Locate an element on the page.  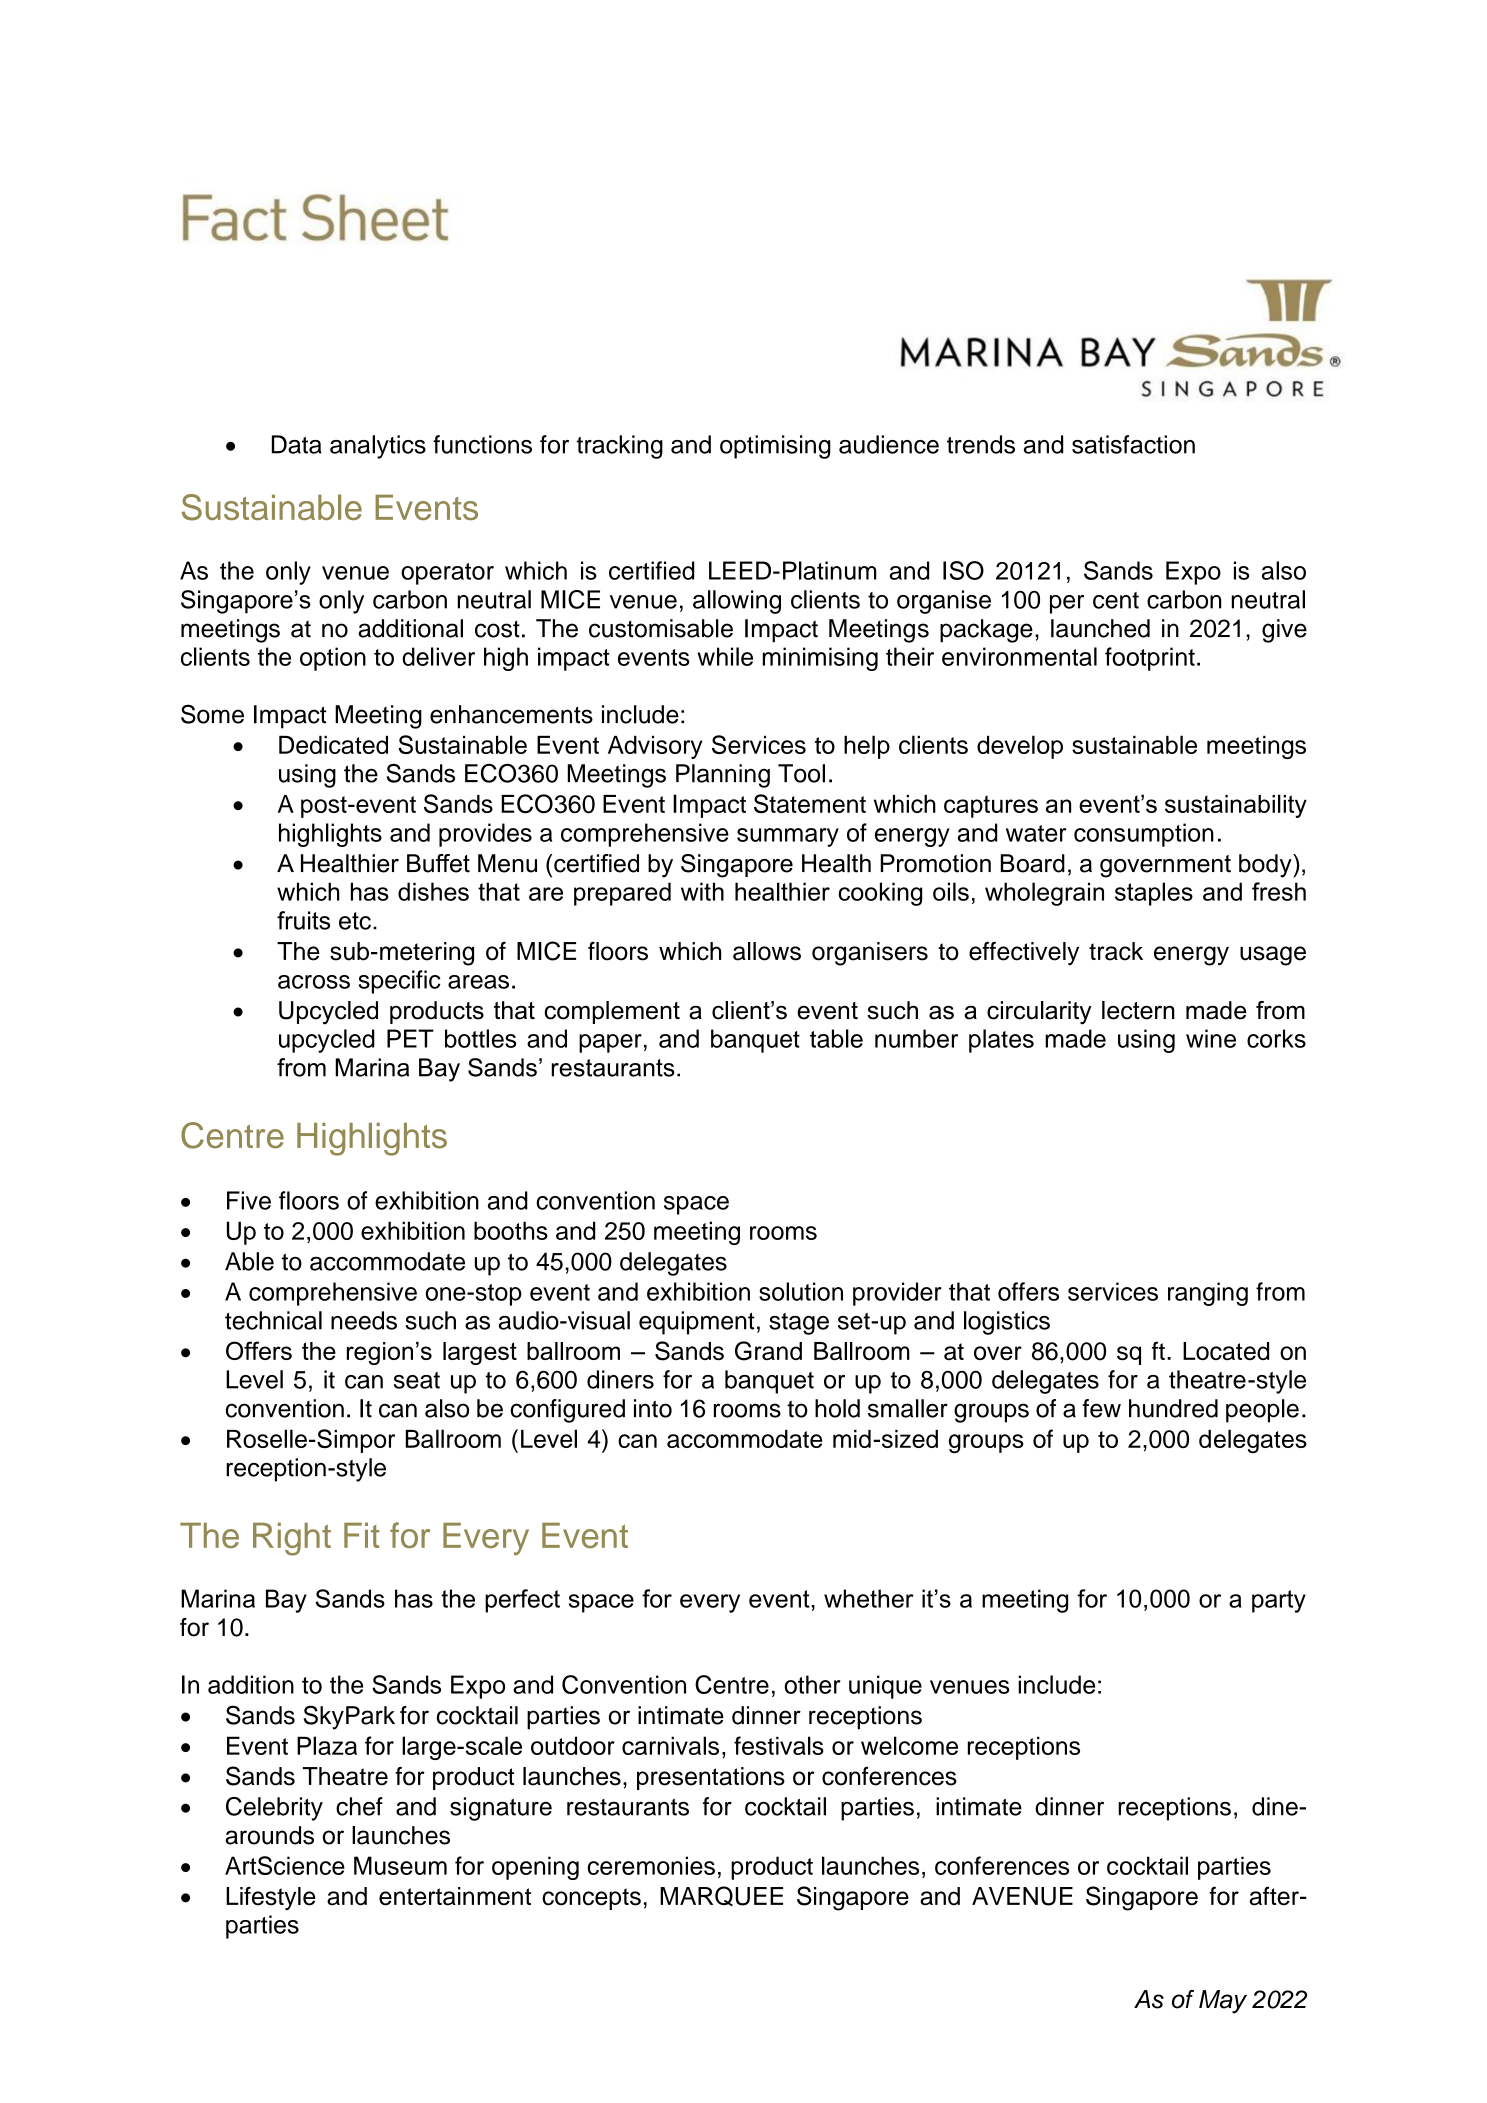
allows is located at coordinates (767, 951).
